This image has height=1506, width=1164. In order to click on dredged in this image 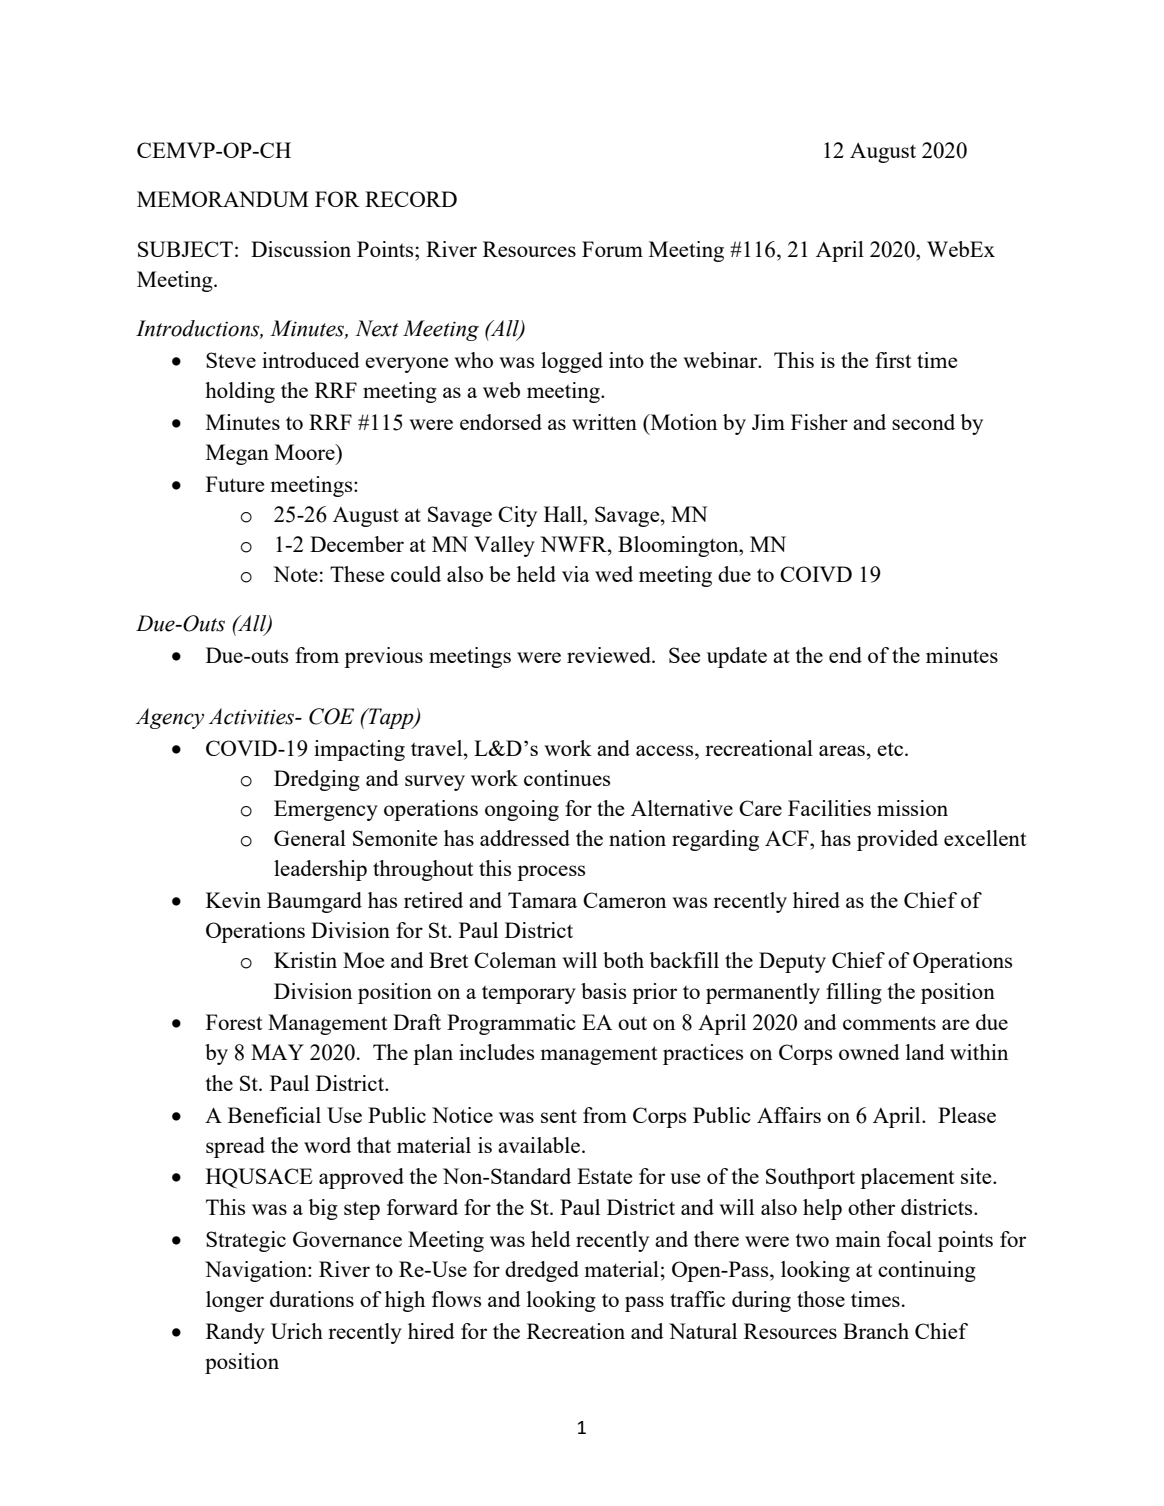, I will do `click(542, 1271)`.
